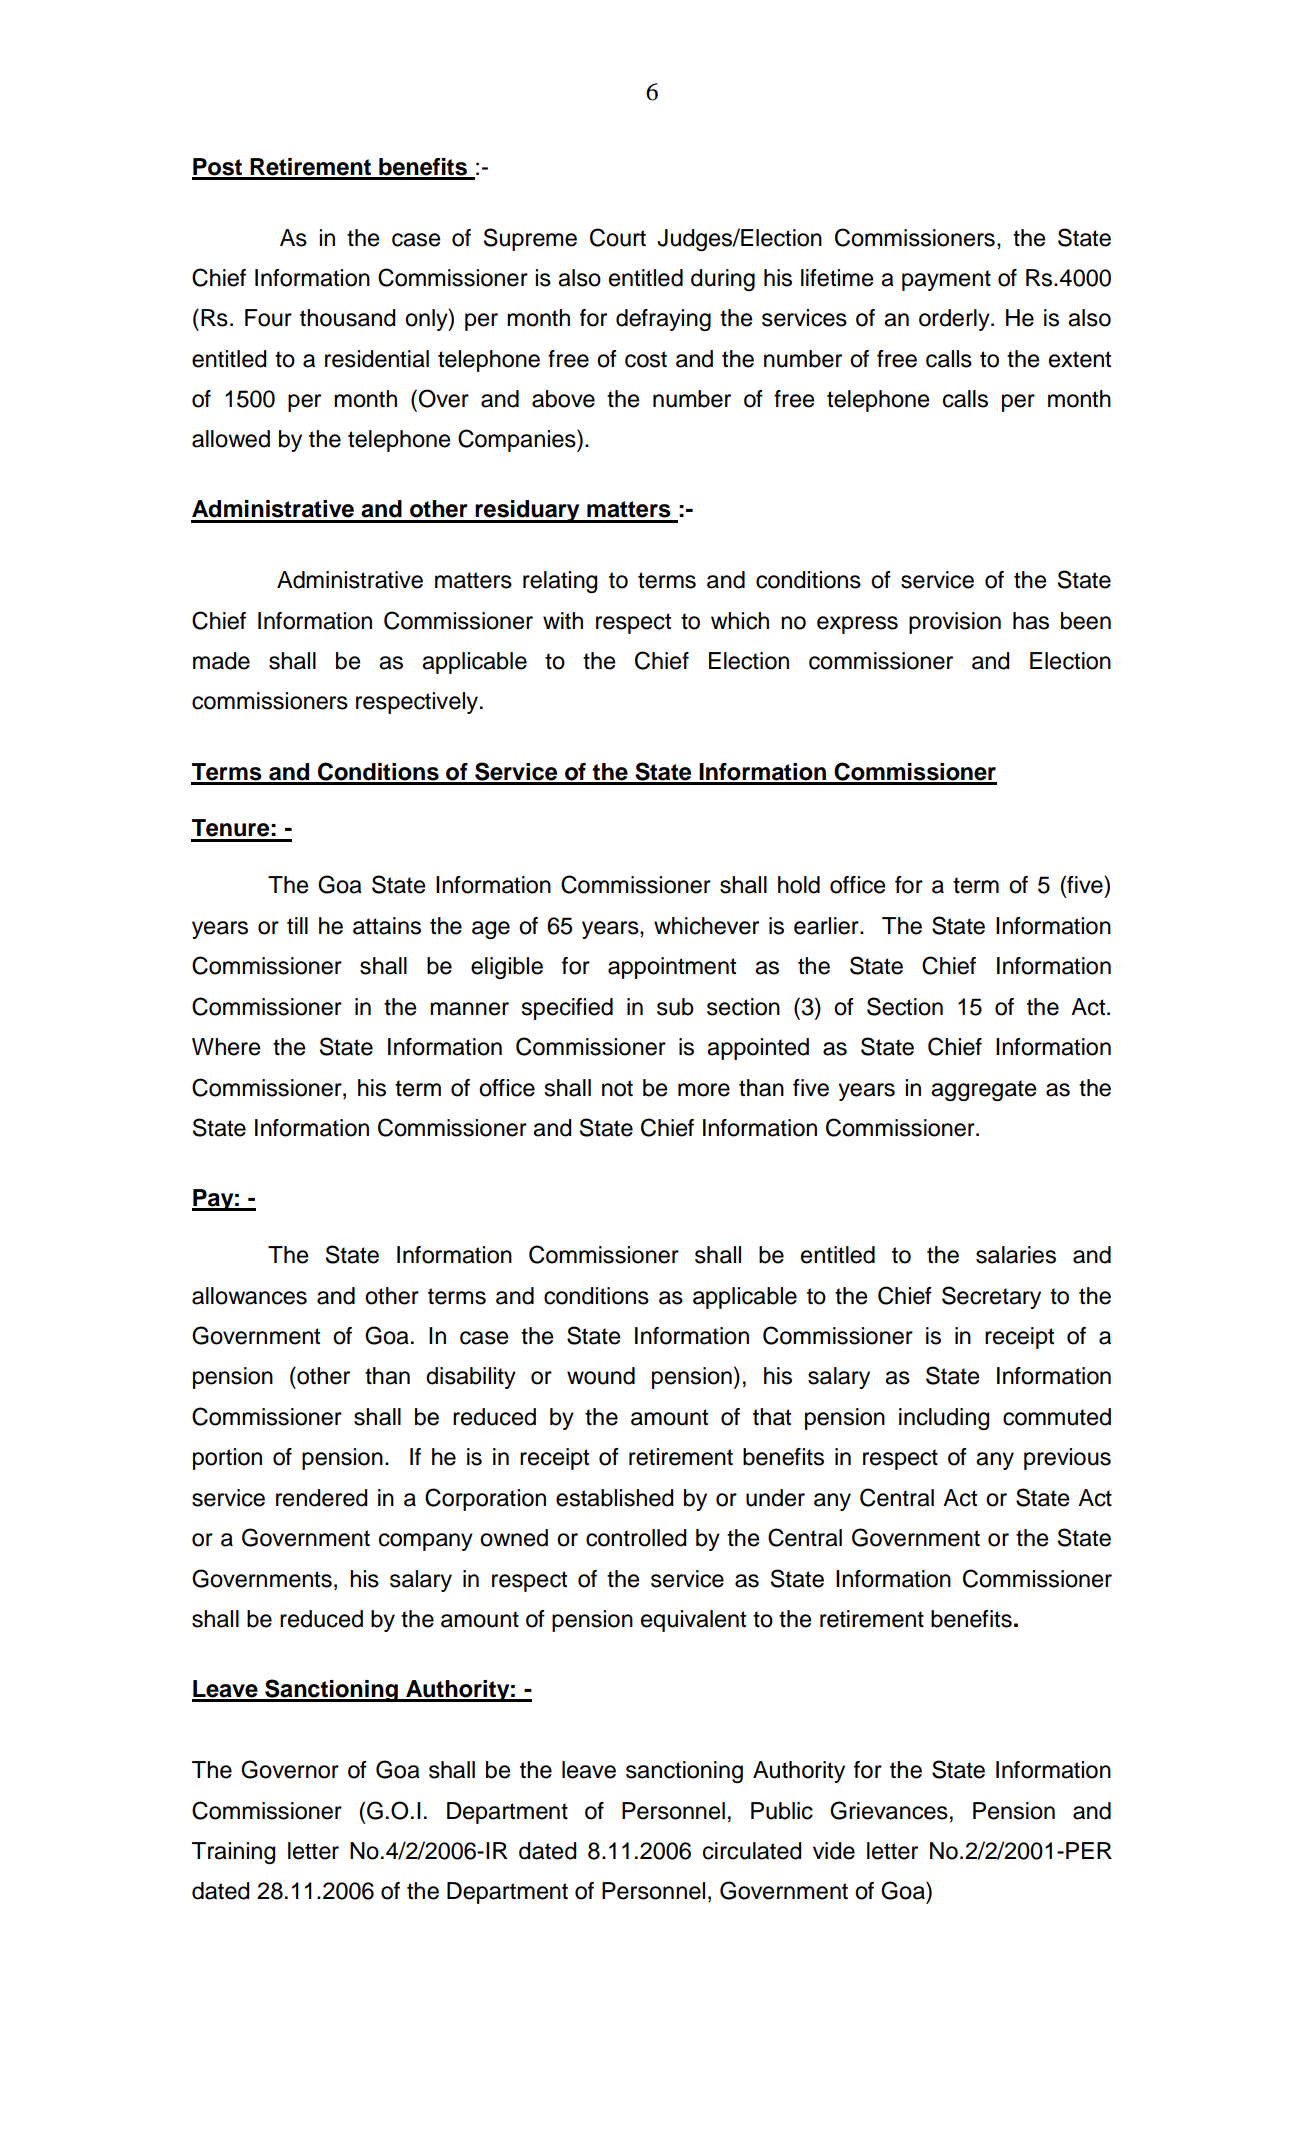 The image size is (1304, 2148). I want to click on allowances, so click(249, 1296).
